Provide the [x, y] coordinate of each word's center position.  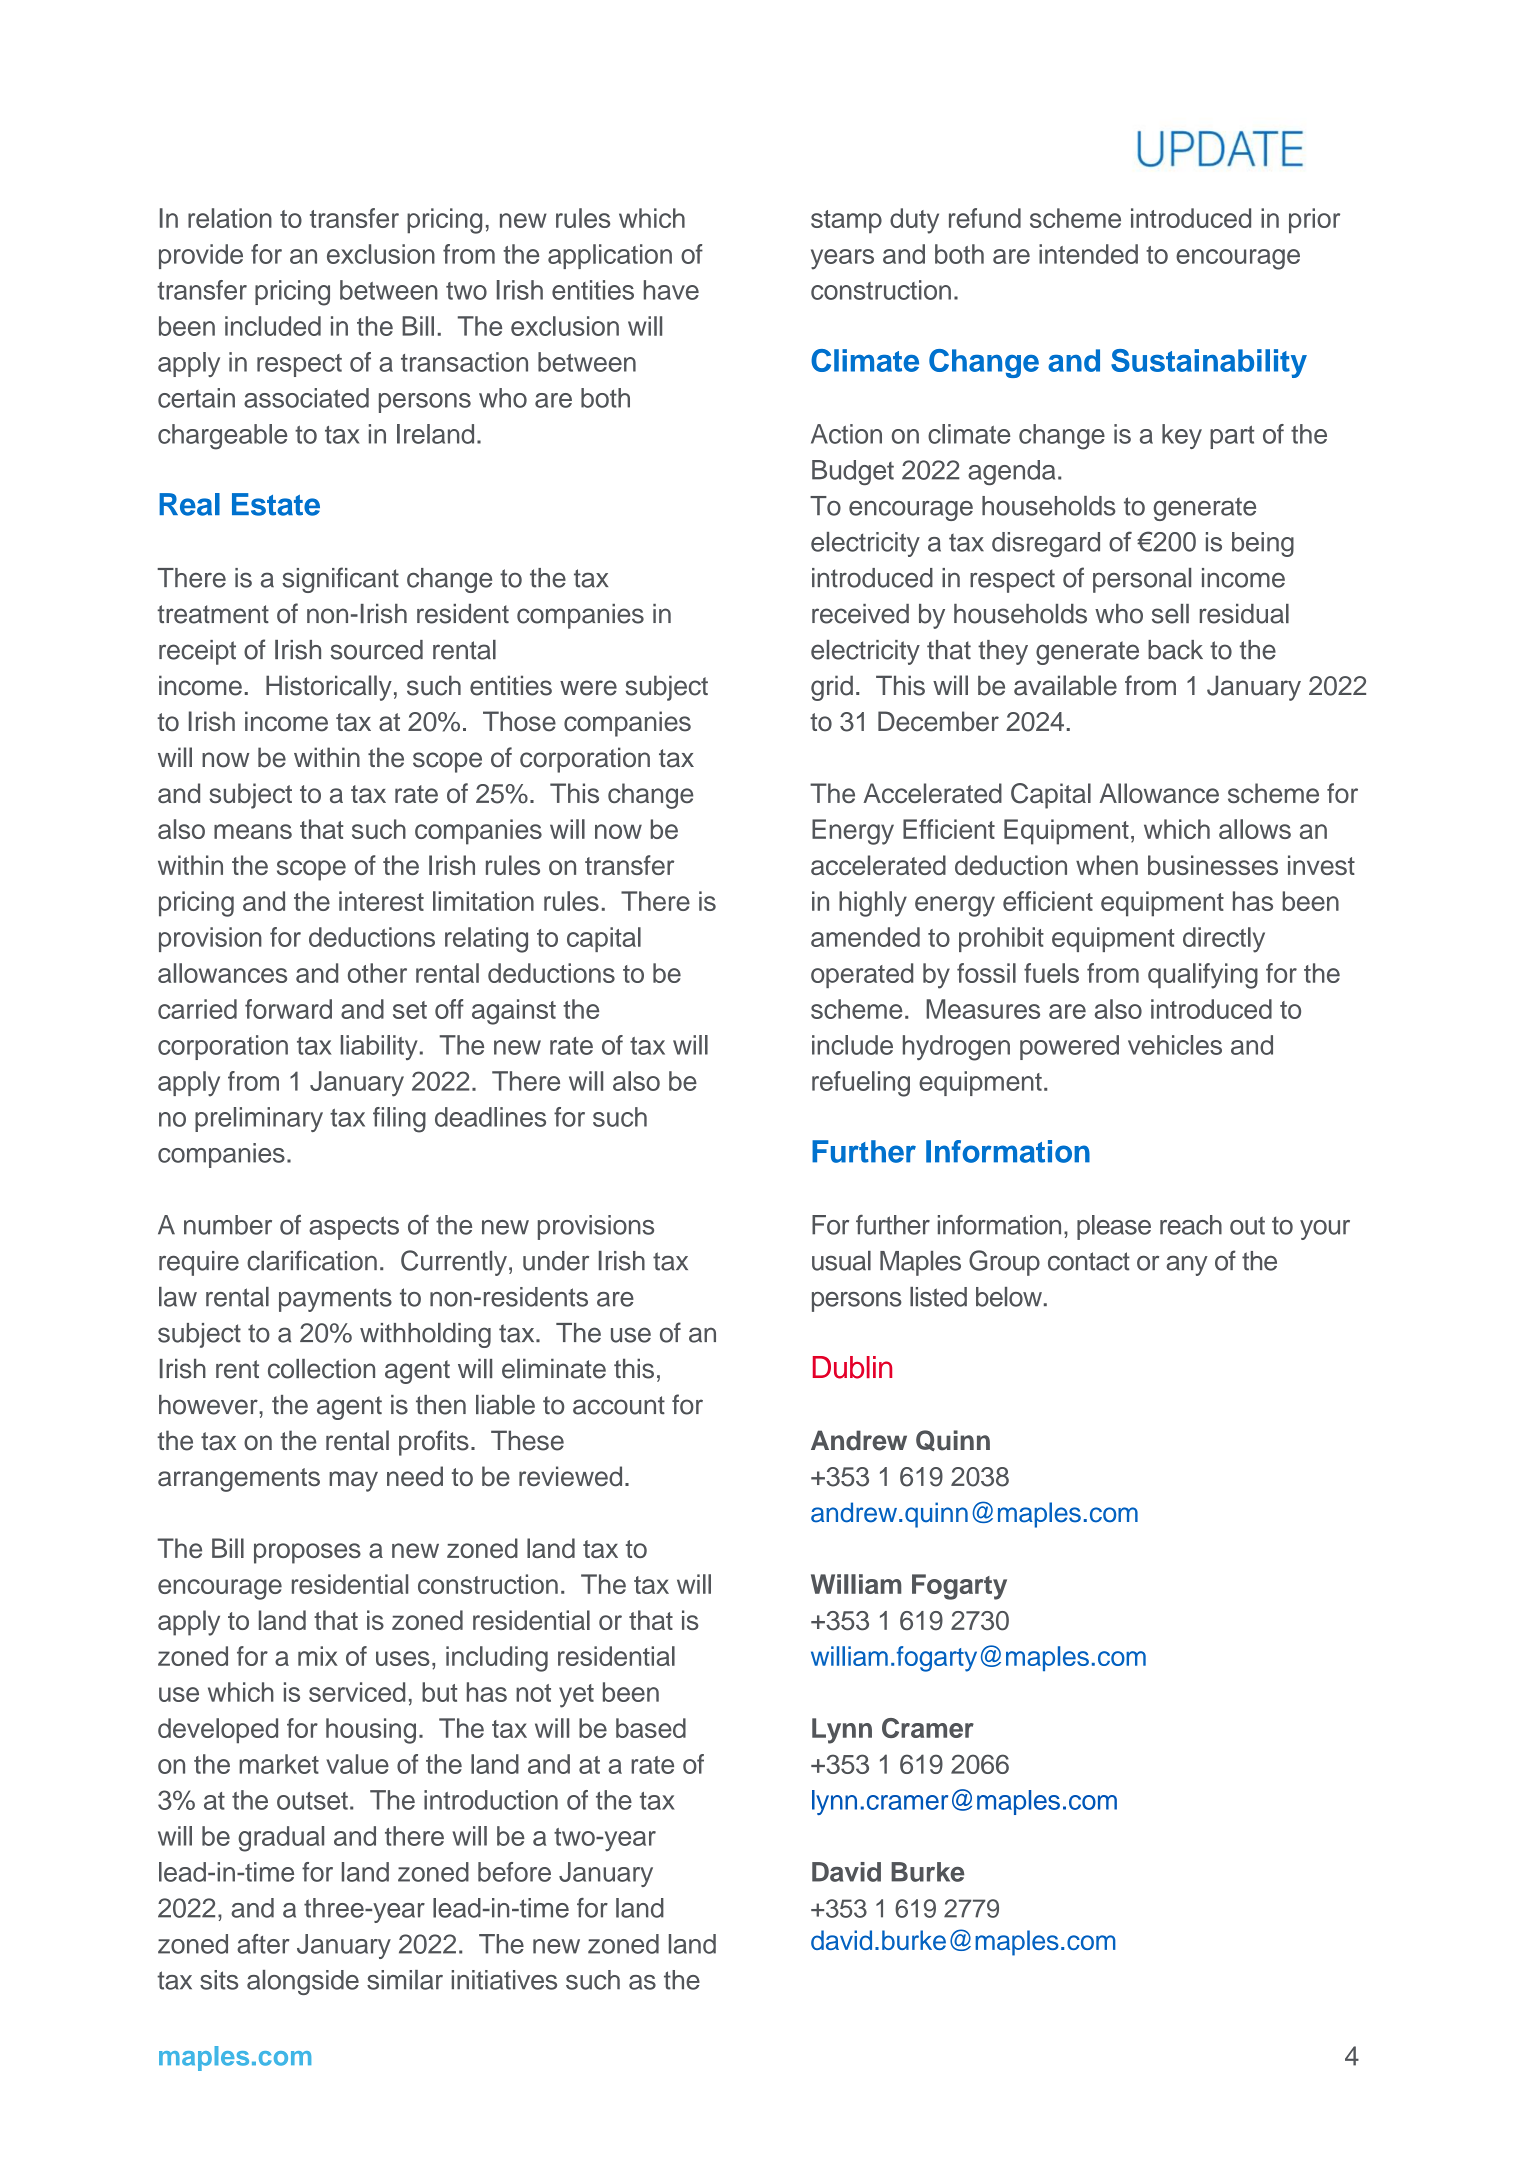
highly [873, 904]
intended [1088, 254]
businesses [1213, 865]
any [1187, 1266]
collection [321, 1368]
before [514, 1872]
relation [230, 218]
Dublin [852, 1367]
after [263, 1944]
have [671, 290]
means [253, 831]
